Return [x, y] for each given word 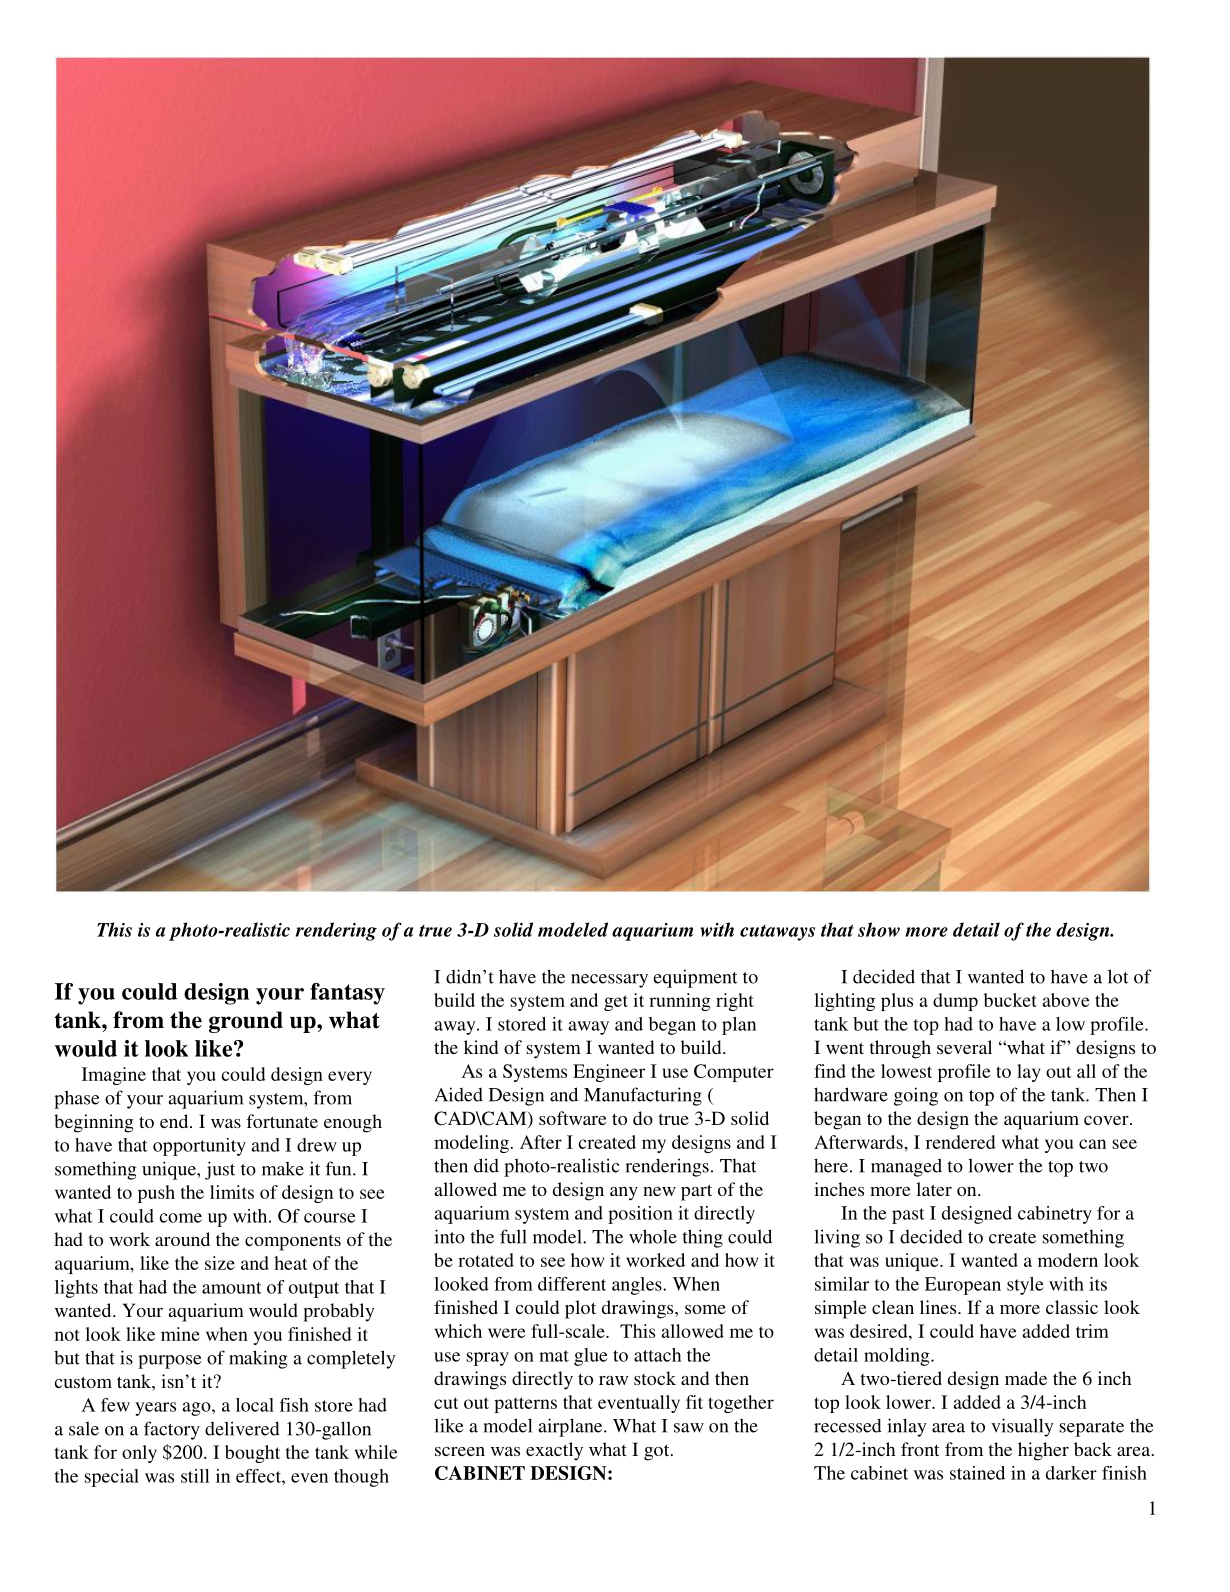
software [572, 1118]
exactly [554, 1451]
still [195, 1476]
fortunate [282, 1121]
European [963, 1286]
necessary [609, 981]
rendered [961, 1142]
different [572, 1284]
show [879, 929]
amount [232, 1288]
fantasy [347, 994]
